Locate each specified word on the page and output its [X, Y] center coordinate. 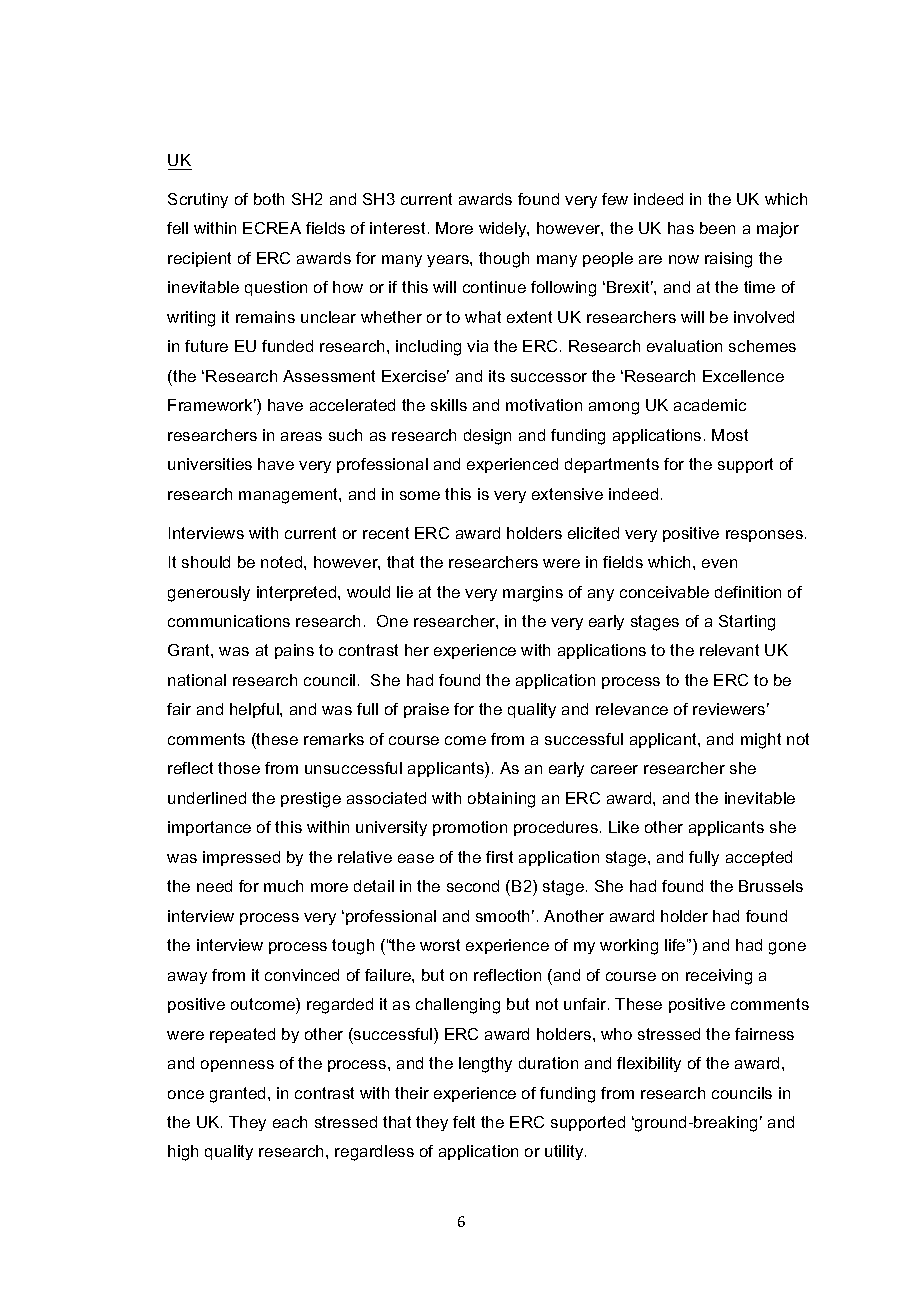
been [717, 228]
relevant [729, 650]
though [504, 260]
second [473, 886]
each [290, 1122]
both [269, 199]
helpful [255, 710]
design [487, 437]
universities [210, 464]
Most [730, 435]
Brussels [771, 886]
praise [426, 710]
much [283, 886]
